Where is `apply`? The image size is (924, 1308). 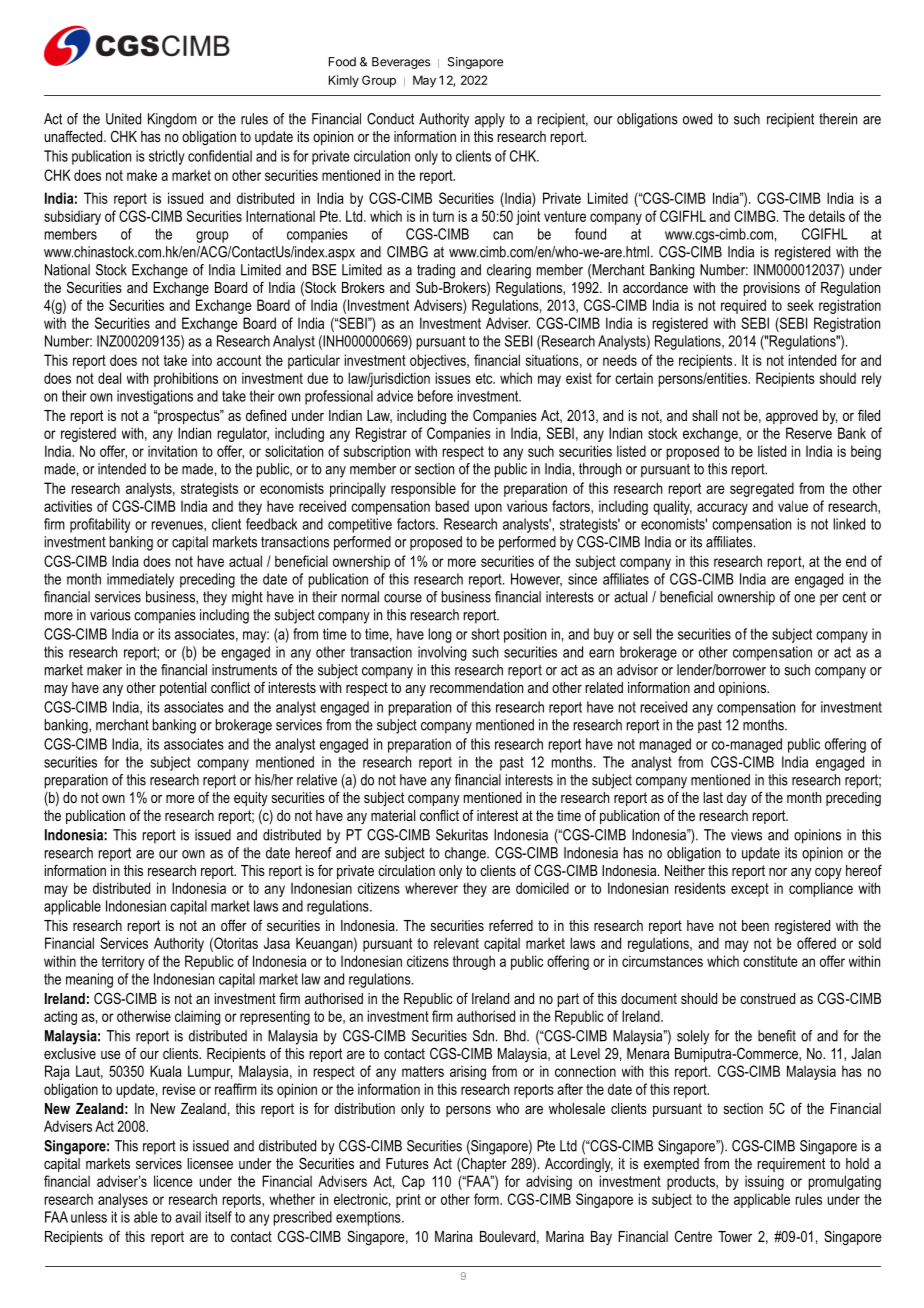 apply is located at coordinates (490, 120).
